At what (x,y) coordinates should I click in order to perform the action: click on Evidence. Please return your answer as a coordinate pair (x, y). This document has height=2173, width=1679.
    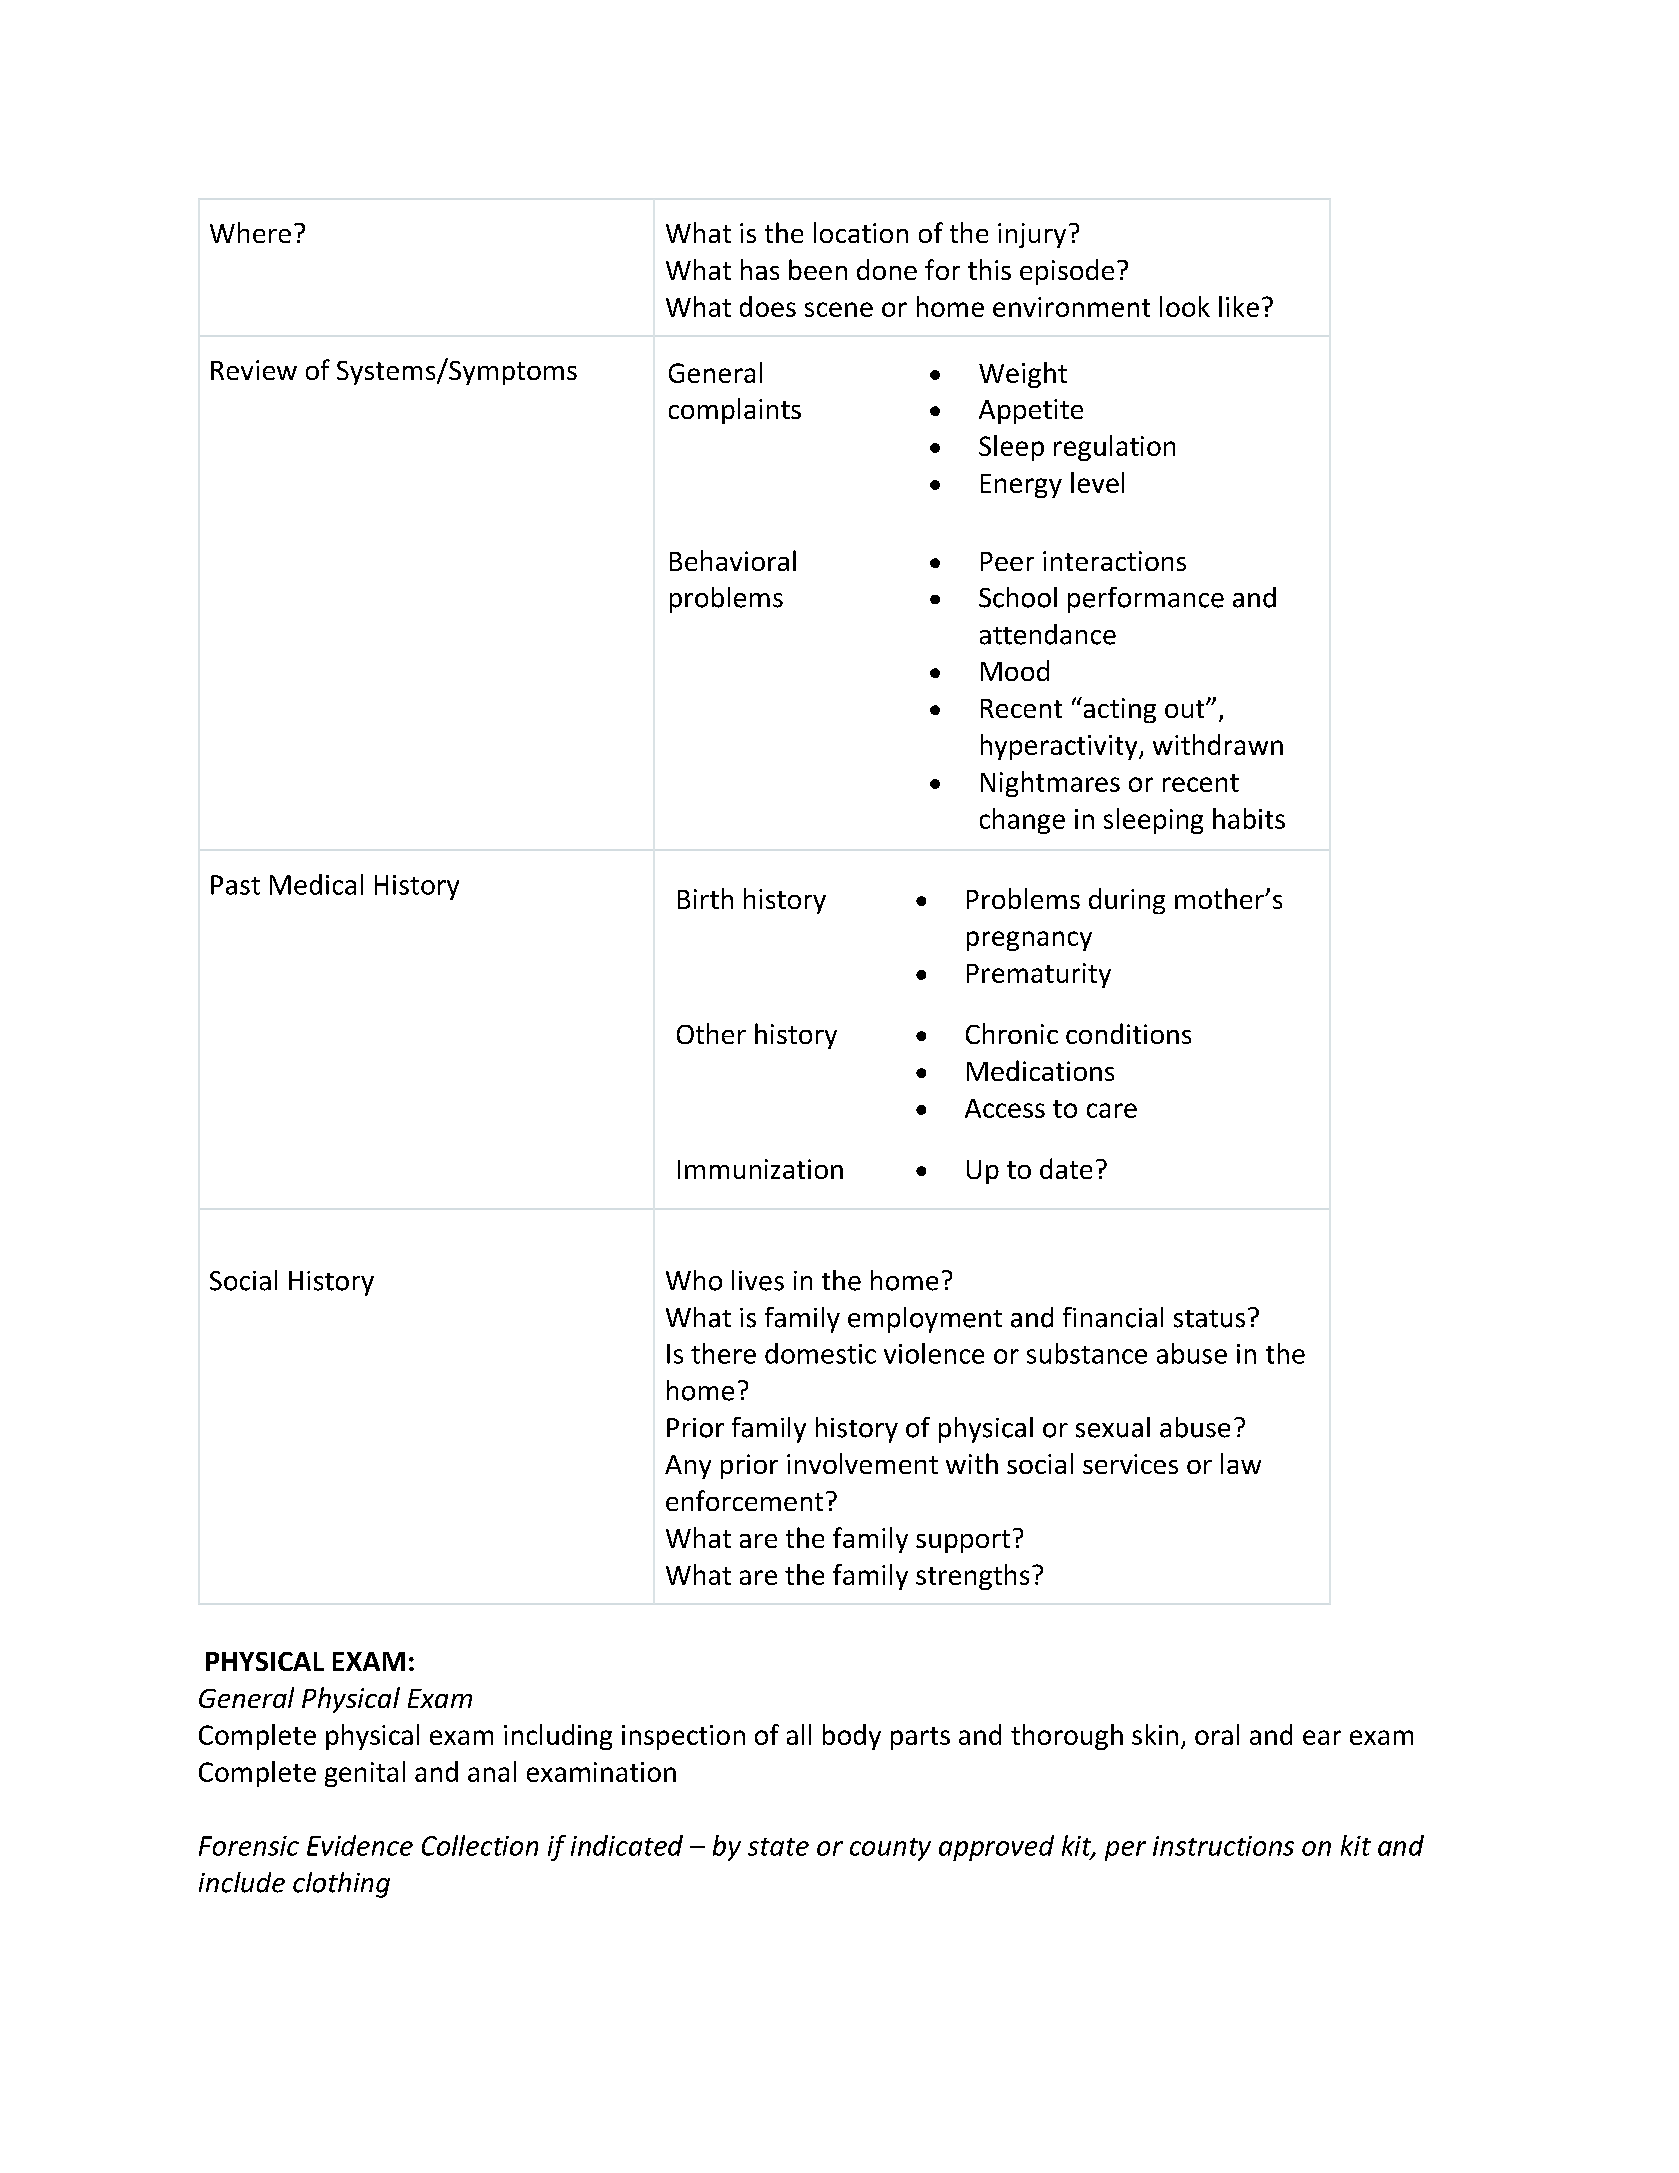
    Looking at the image, I should click on (360, 1845).
